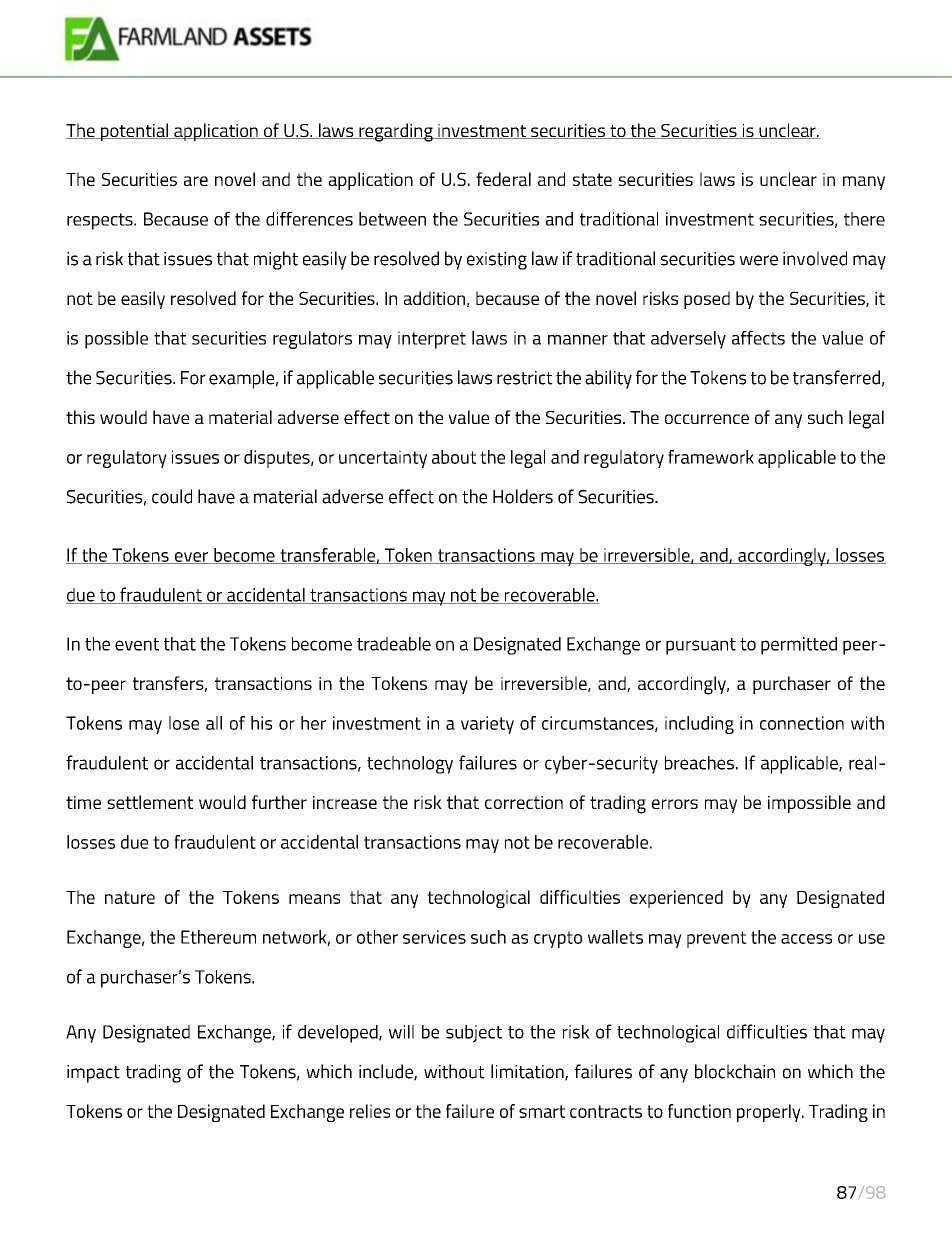 This page has height=1233, width=952. I want to click on subject, so click(474, 1034).
